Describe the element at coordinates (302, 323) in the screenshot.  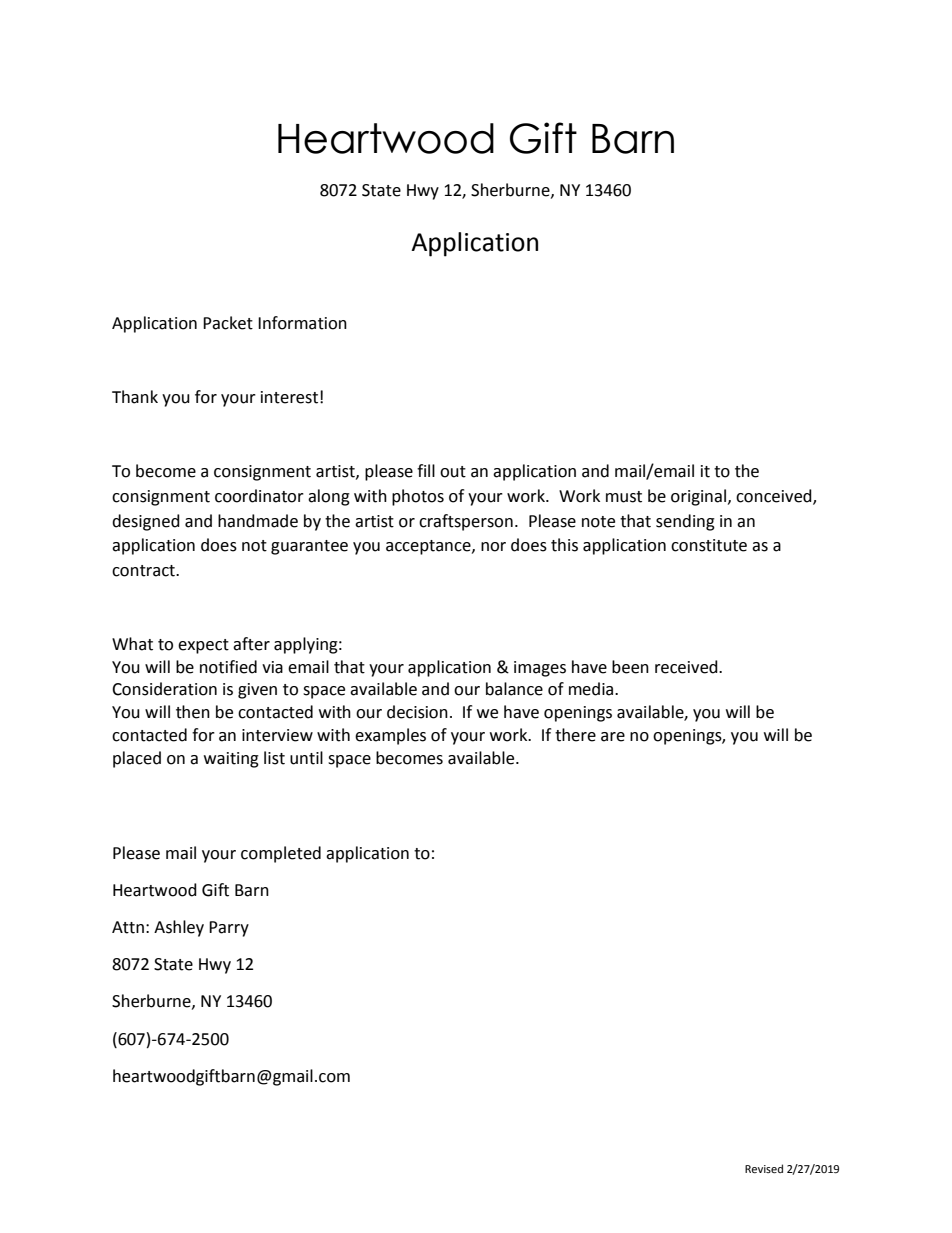
I see `Information` at that location.
